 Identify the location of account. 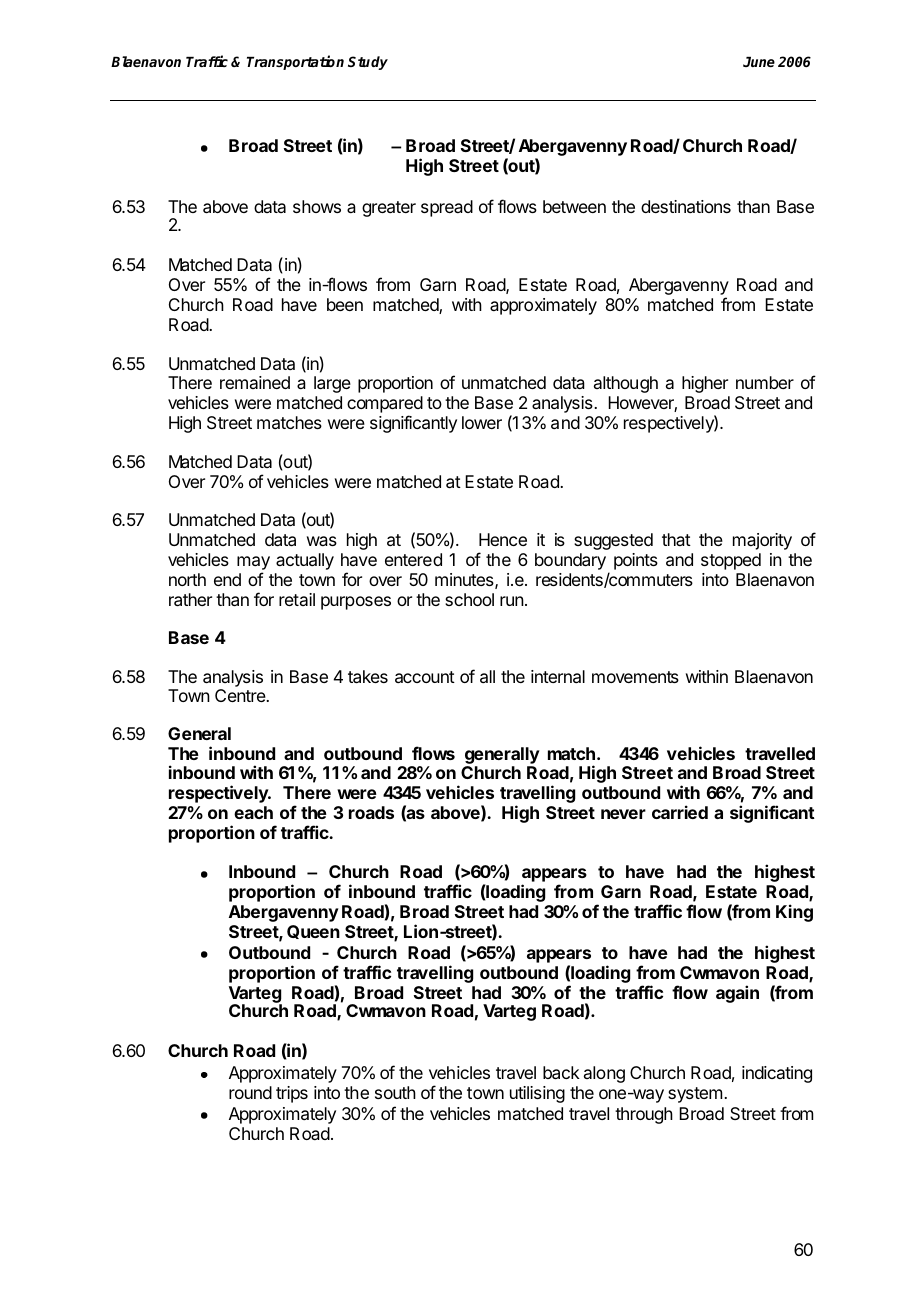
(425, 677).
